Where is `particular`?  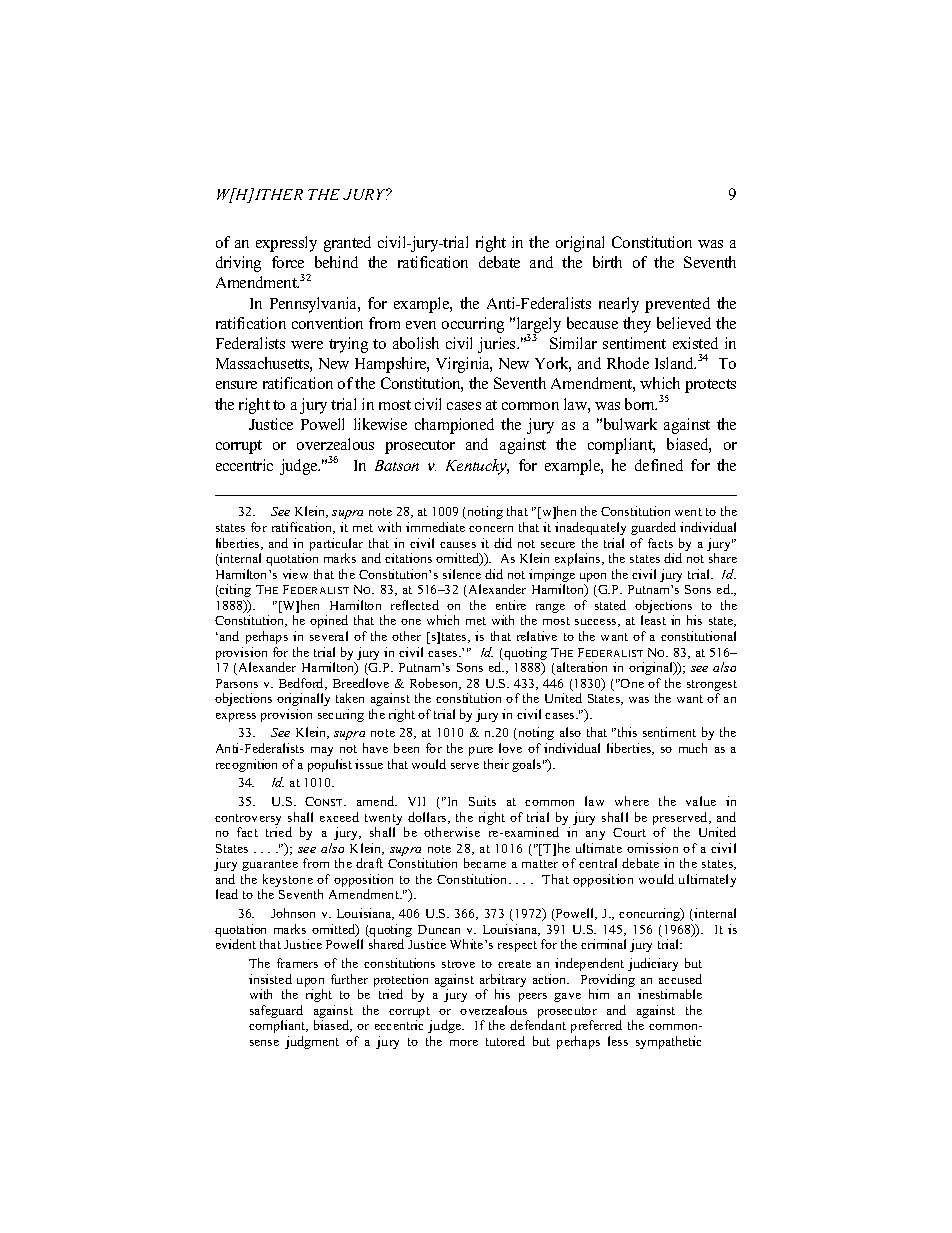
particular is located at coordinates (336, 544).
